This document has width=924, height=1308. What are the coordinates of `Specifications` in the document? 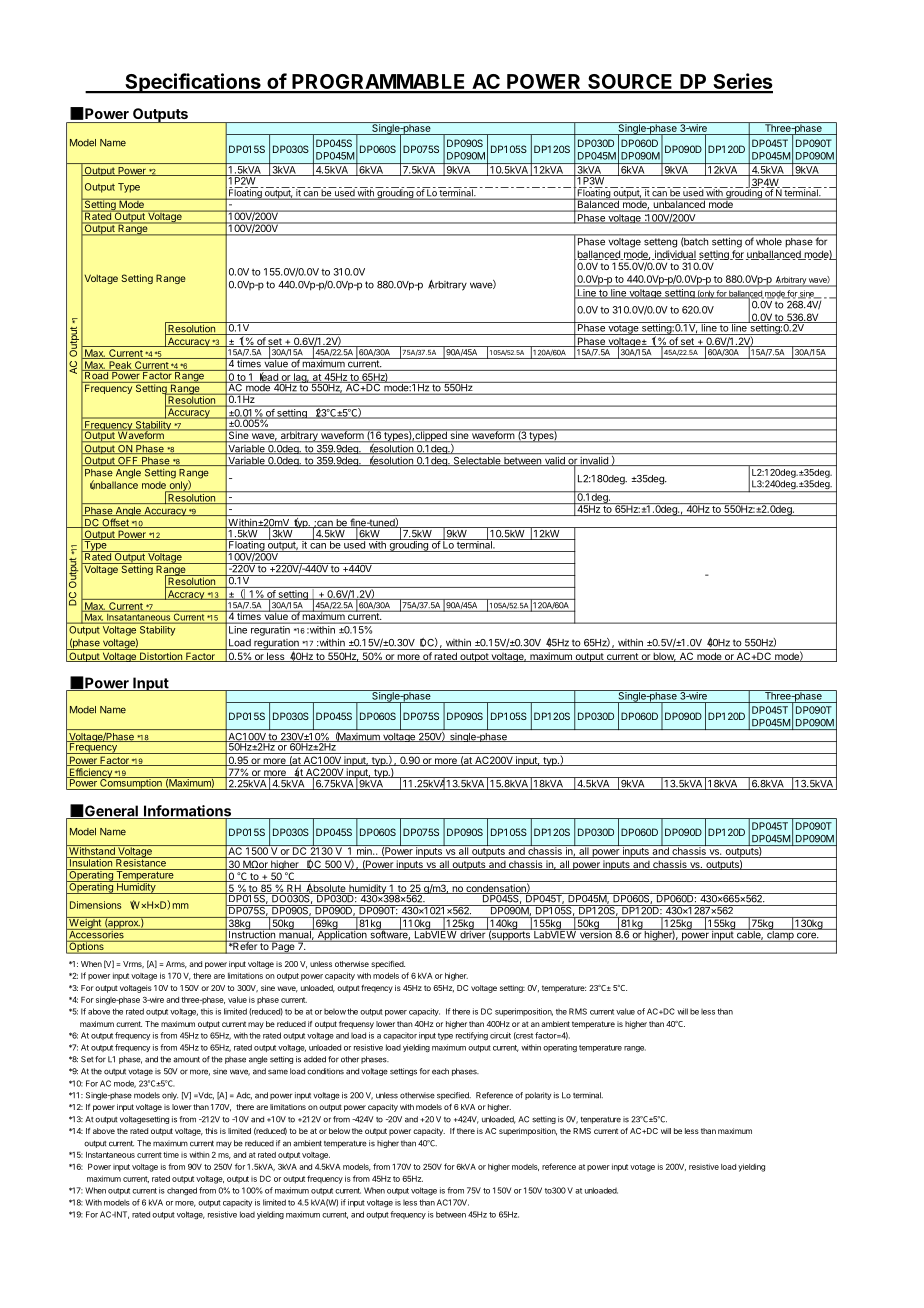 It's located at (193, 83).
